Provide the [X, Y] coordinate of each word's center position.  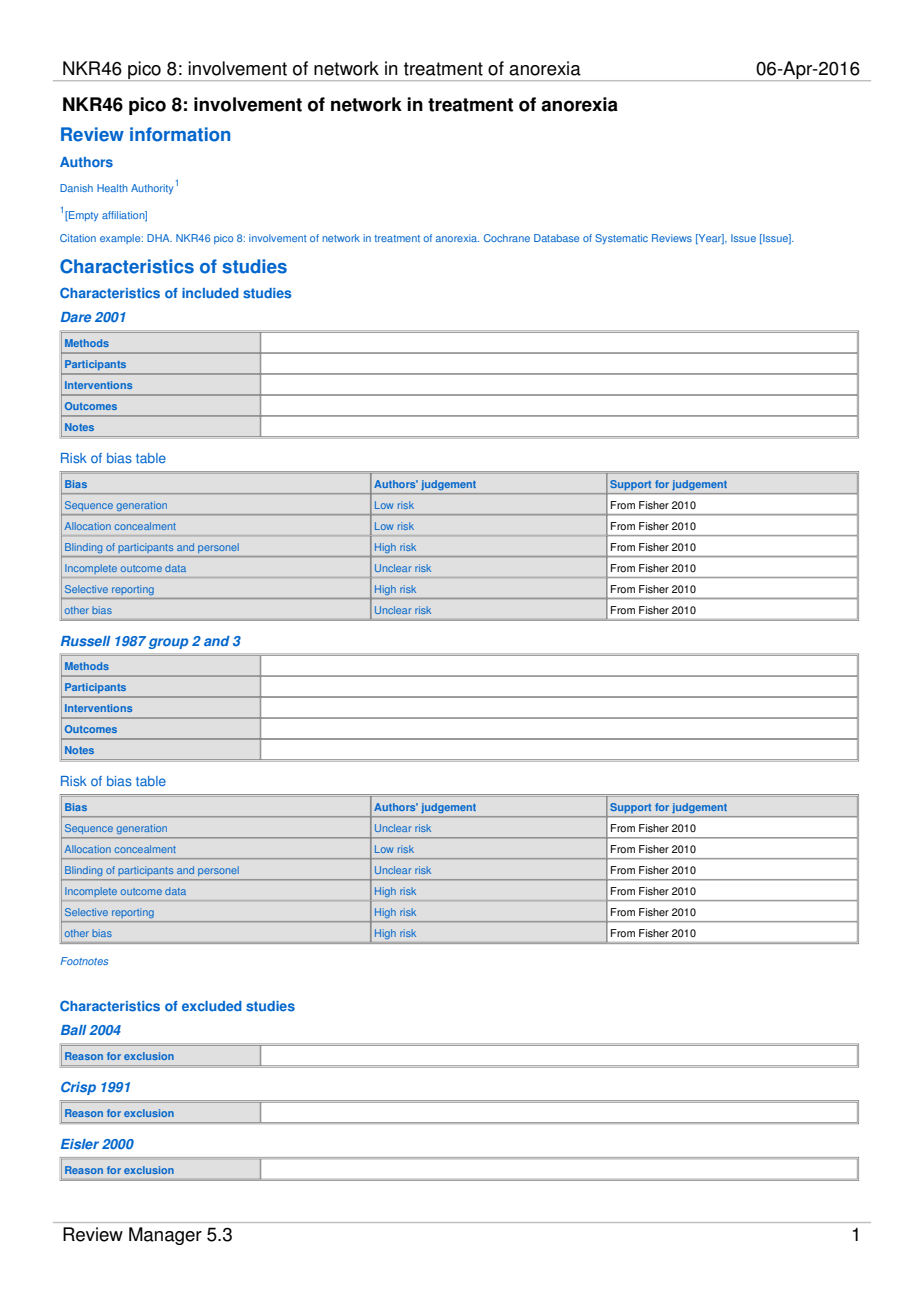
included [210, 293]
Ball [74, 1030]
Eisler [80, 1144]
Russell [86, 641]
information [180, 134]
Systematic [621, 239]
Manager [165, 1236]
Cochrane [507, 238]
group [168, 643]
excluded [212, 1006]
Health [112, 188]
